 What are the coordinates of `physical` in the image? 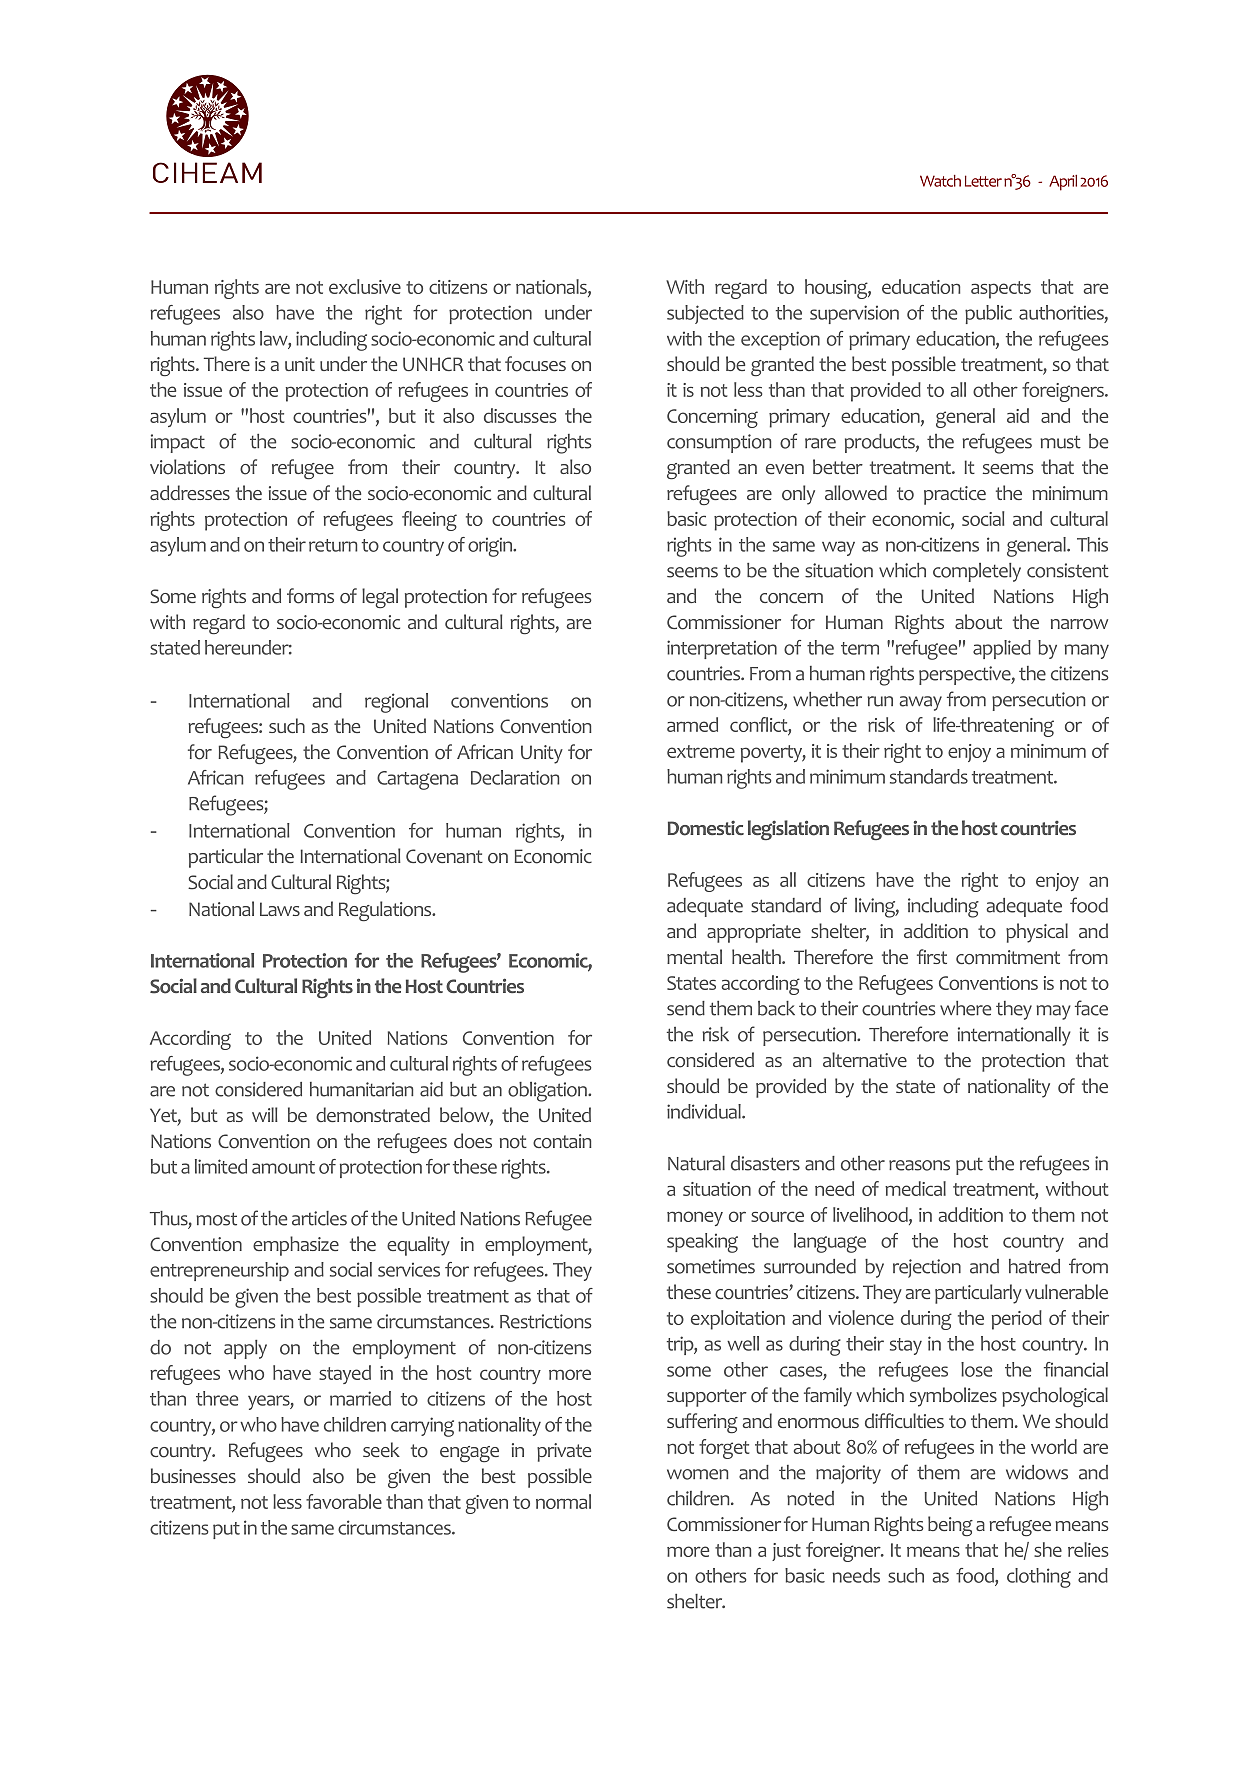 It's located at (1037, 933).
